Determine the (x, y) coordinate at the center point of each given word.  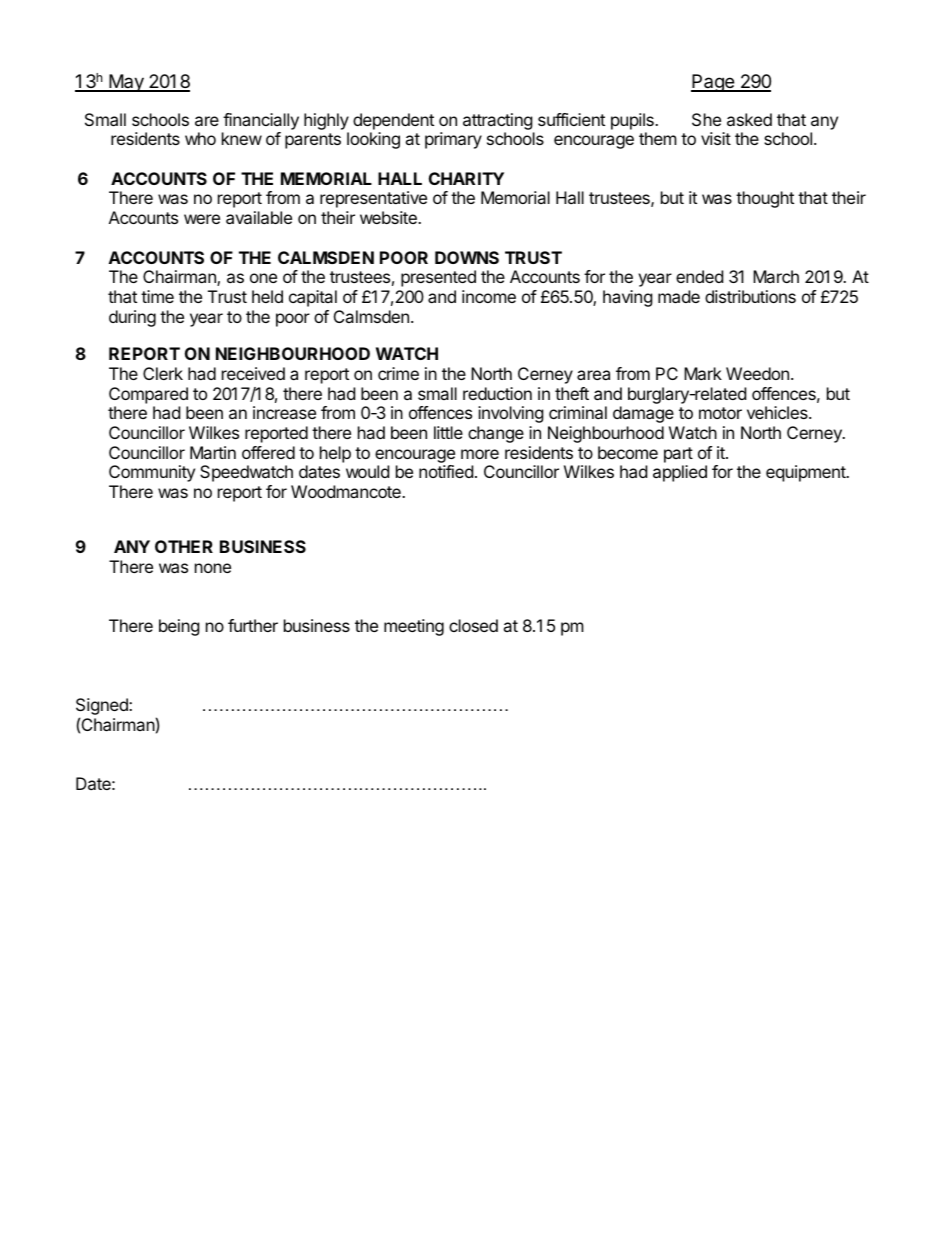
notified (446, 471)
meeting (414, 627)
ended (699, 276)
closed (473, 625)
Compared (148, 395)
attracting (498, 121)
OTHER (184, 546)
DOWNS (467, 257)
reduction (497, 393)
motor (720, 413)
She (706, 119)
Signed (103, 708)
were (202, 219)
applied (680, 473)
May (126, 83)
